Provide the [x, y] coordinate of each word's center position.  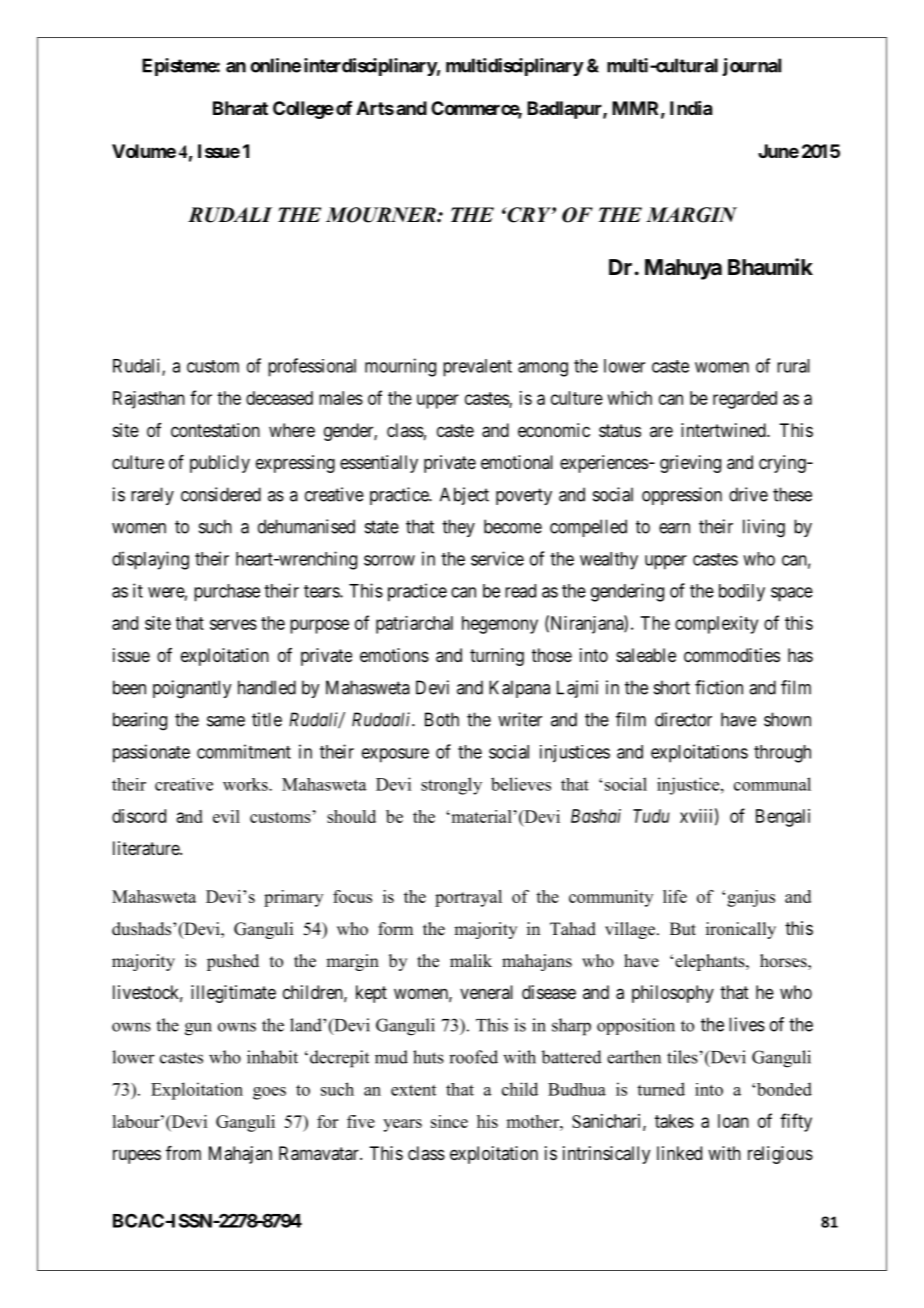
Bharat [240, 108]
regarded [745, 400]
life [675, 896]
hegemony [500, 625]
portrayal [468, 898]
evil [226, 816]
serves [233, 624]
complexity [716, 625]
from [183, 1153]
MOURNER [382, 215]
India [691, 108]
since [449, 1121]
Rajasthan [149, 400]
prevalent [477, 368]
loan [733, 1121]
